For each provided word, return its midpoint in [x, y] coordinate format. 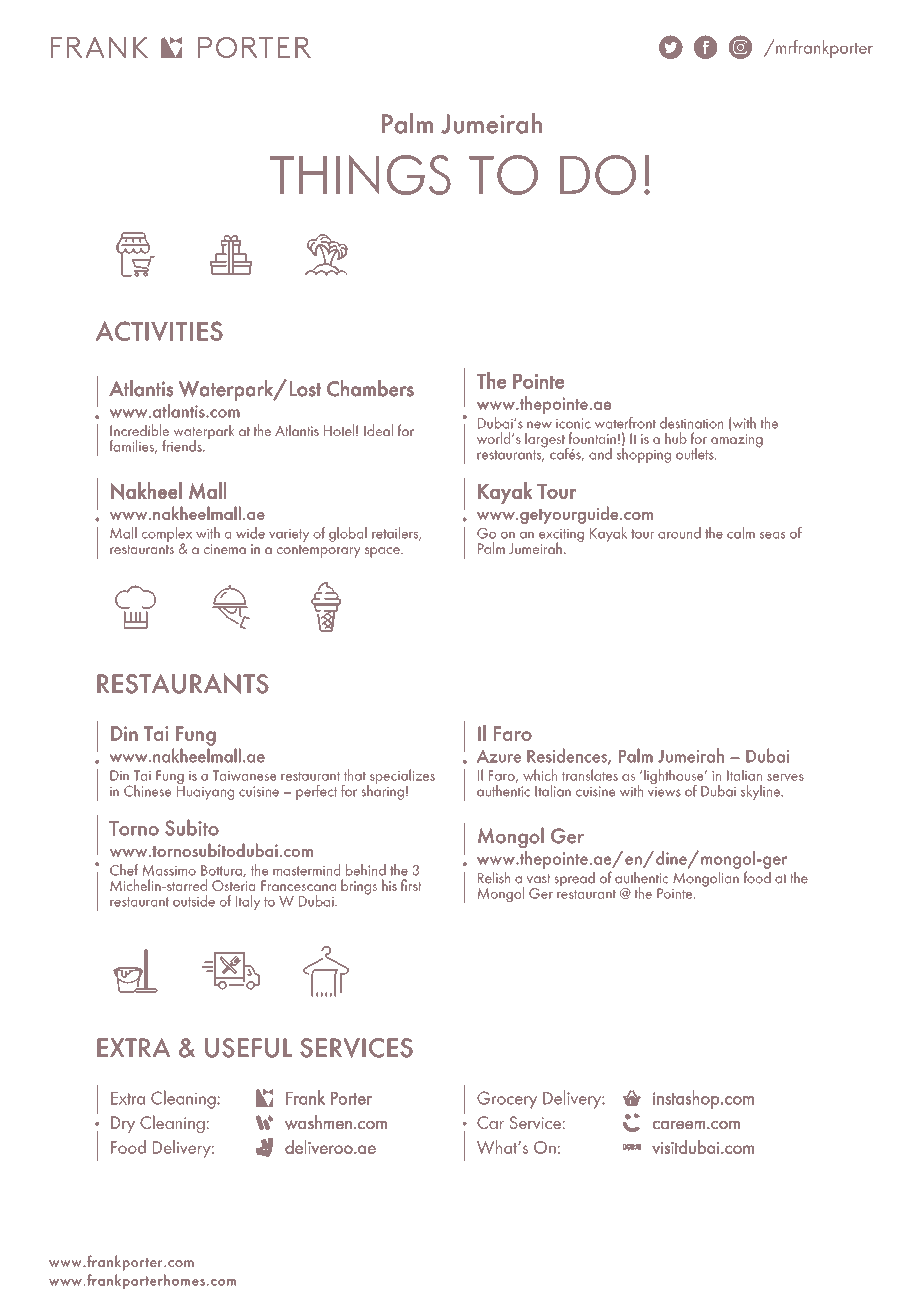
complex [167, 535]
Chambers [370, 388]
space [383, 552]
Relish [494, 878]
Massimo [169, 870]
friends [183, 446]
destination [691, 423]
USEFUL [248, 1048]
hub [676, 438]
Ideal [378, 430]
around [679, 533]
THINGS [360, 175]
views [664, 792]
